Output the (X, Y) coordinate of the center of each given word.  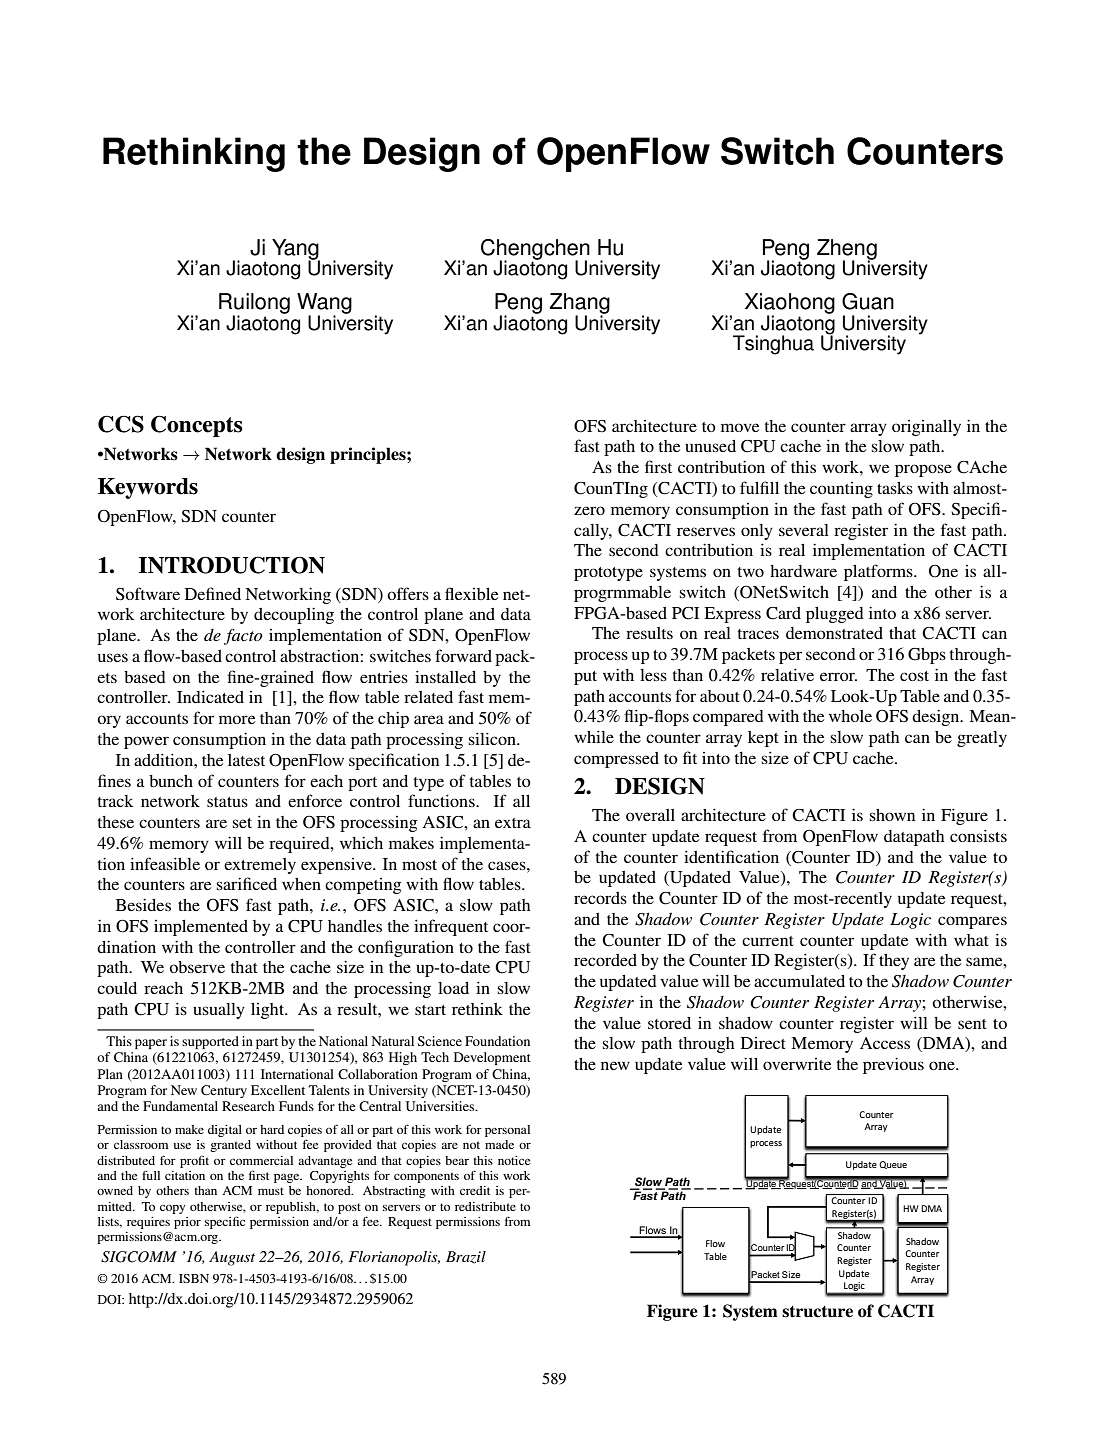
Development (492, 1058)
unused (710, 446)
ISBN (194, 1278)
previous (893, 1065)
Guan (868, 301)
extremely (260, 866)
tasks (895, 488)
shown (892, 815)
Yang (296, 250)
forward (463, 655)
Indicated (210, 696)
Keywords (148, 488)
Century (224, 1091)
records (600, 898)
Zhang (580, 304)
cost (914, 676)
